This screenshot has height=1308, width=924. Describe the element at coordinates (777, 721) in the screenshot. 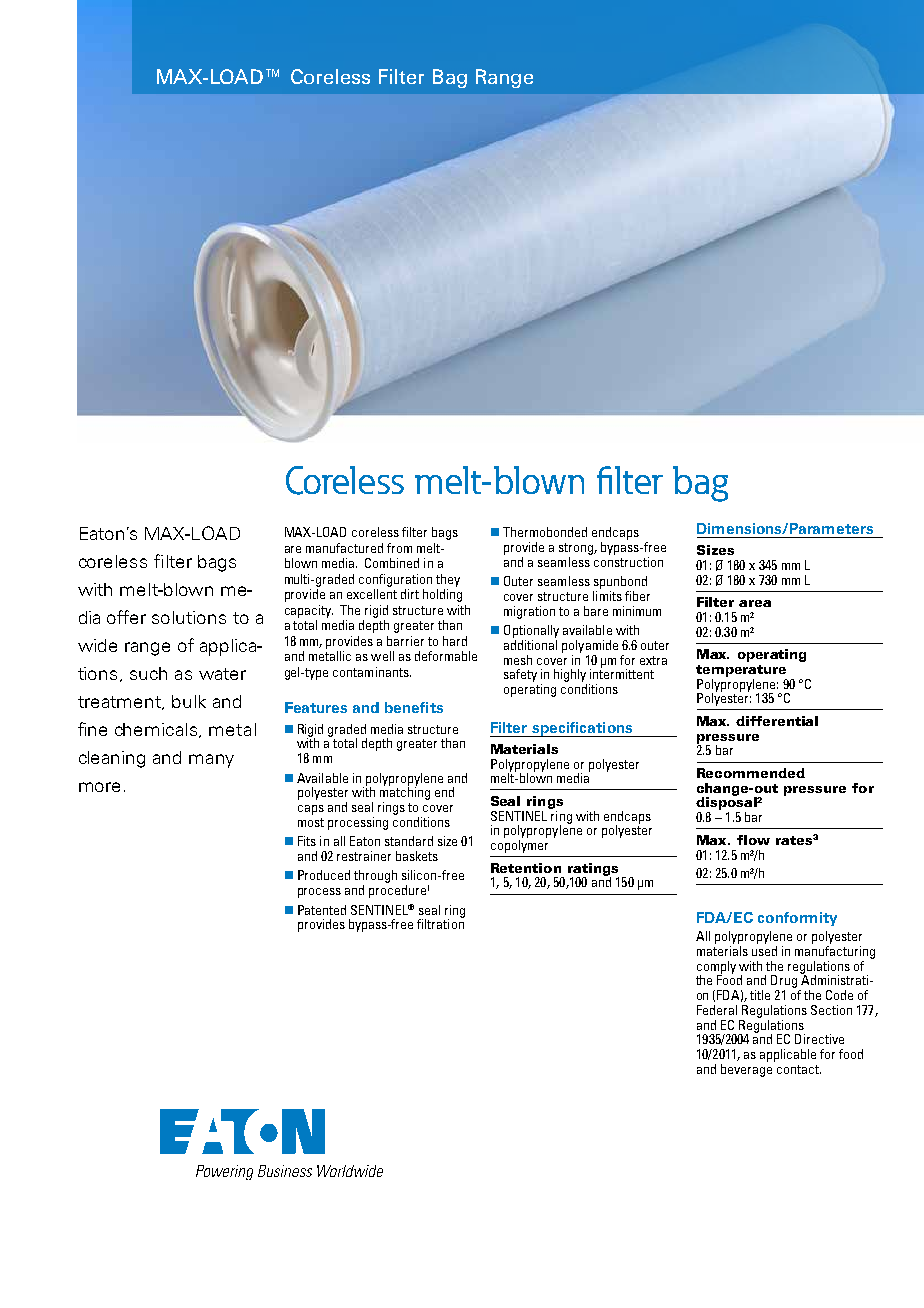

I see `differential` at that location.
